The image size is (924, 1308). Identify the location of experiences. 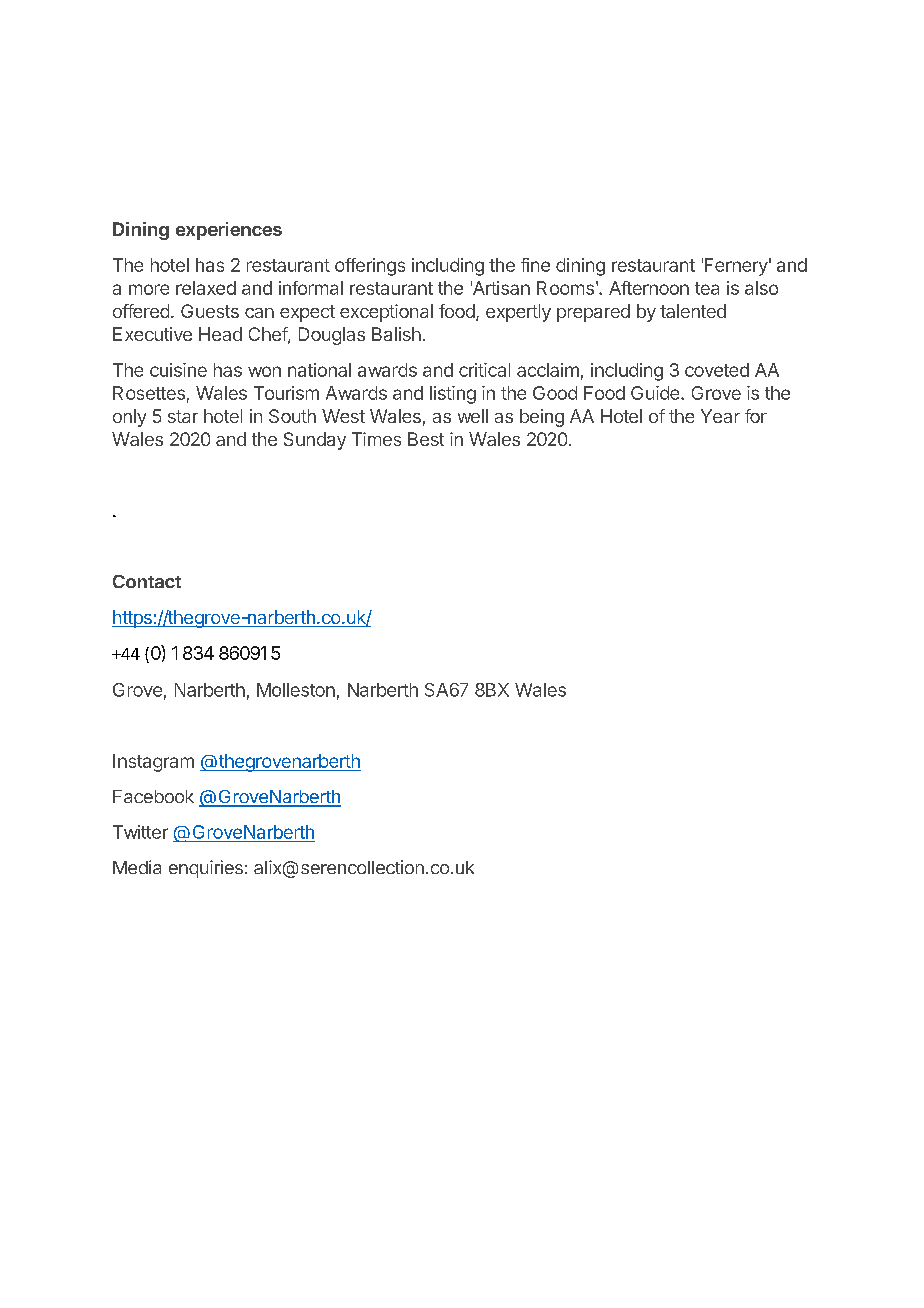
(229, 231).
